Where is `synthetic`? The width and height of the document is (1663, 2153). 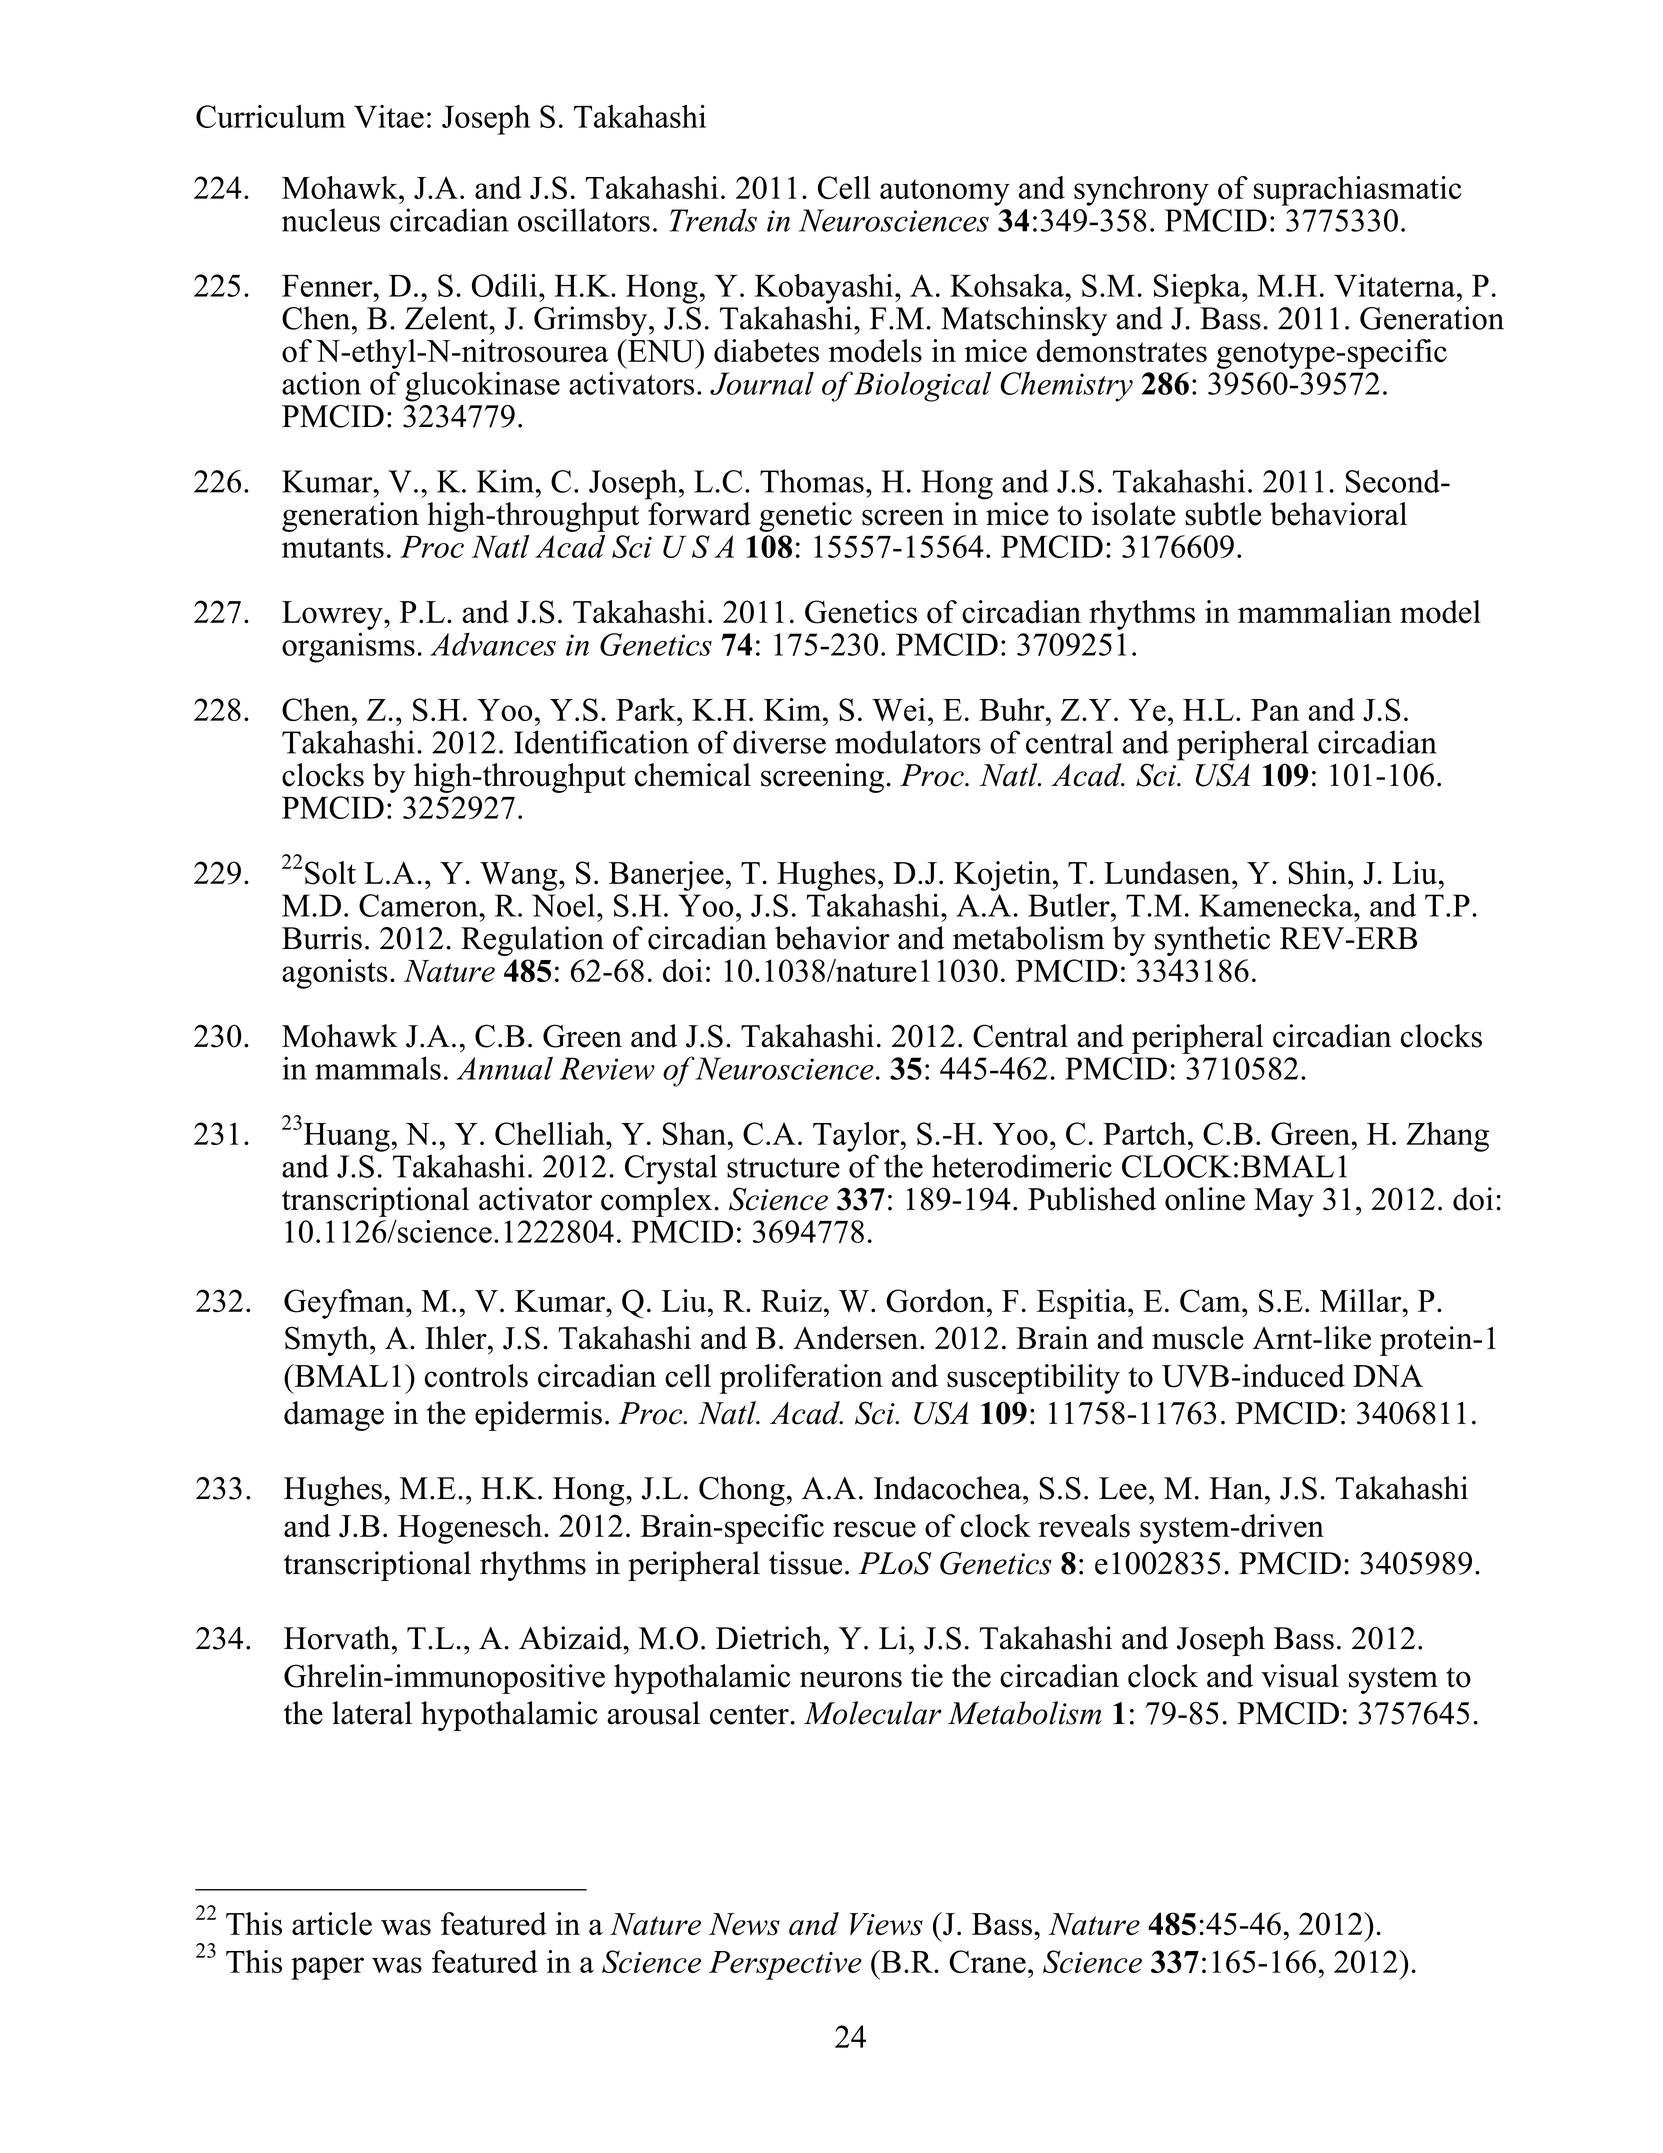 synthetic is located at coordinates (1212, 941).
